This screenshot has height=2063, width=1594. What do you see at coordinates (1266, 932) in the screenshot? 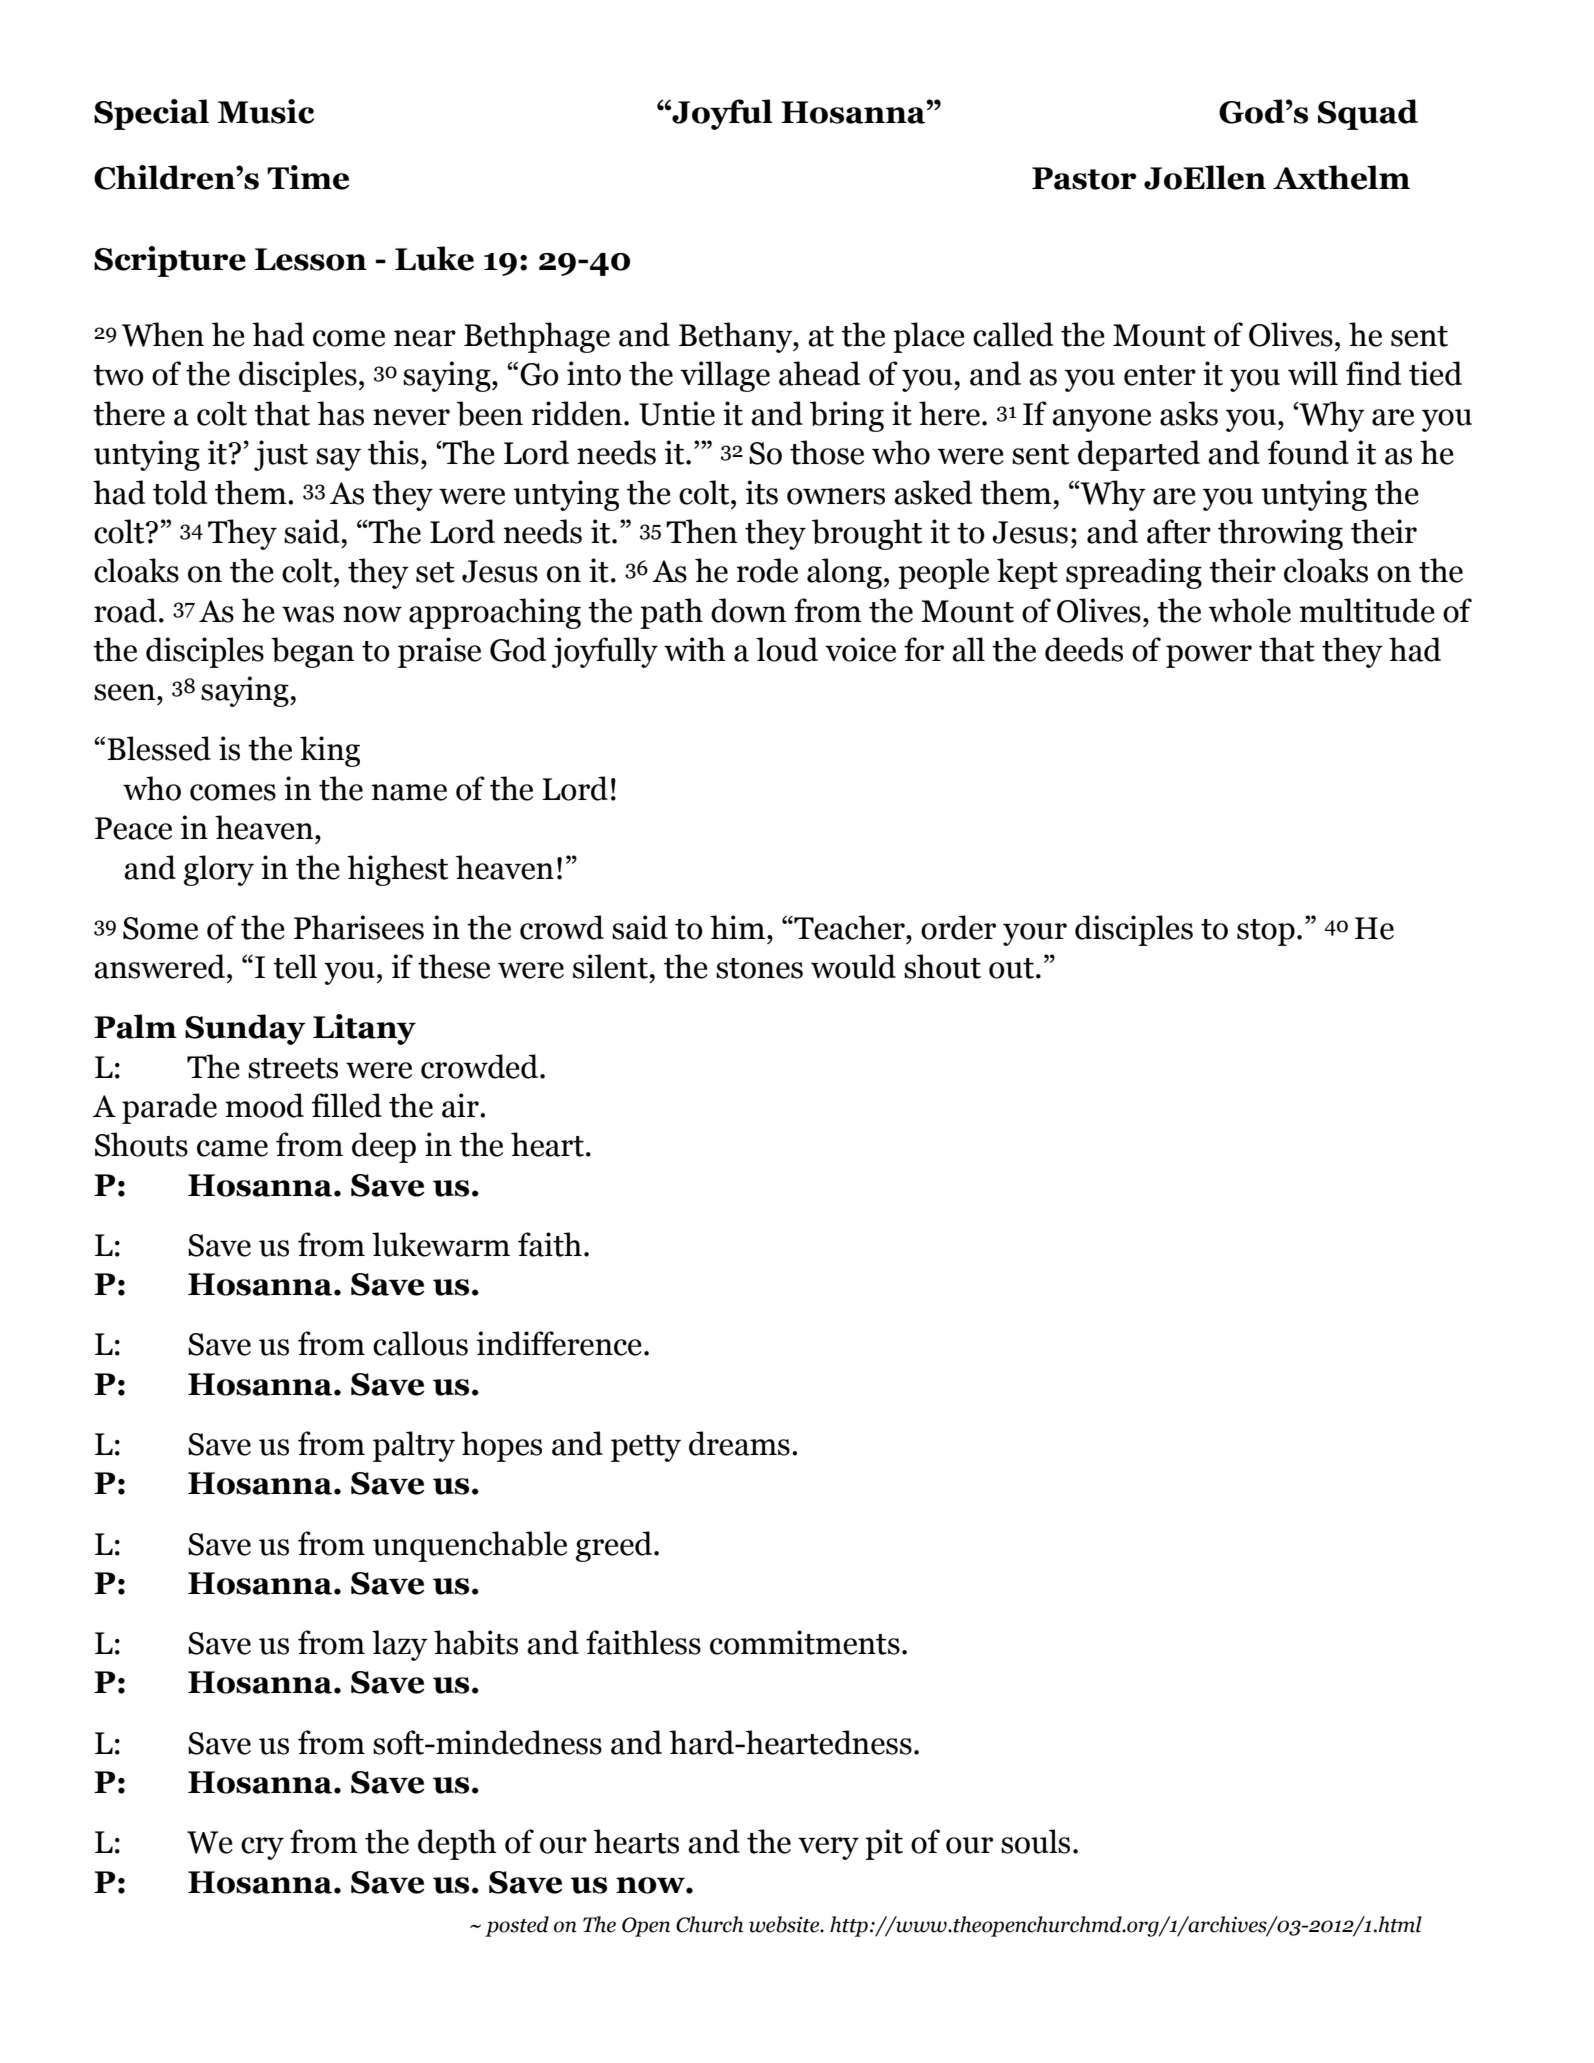
I see `stop` at bounding box center [1266, 932].
